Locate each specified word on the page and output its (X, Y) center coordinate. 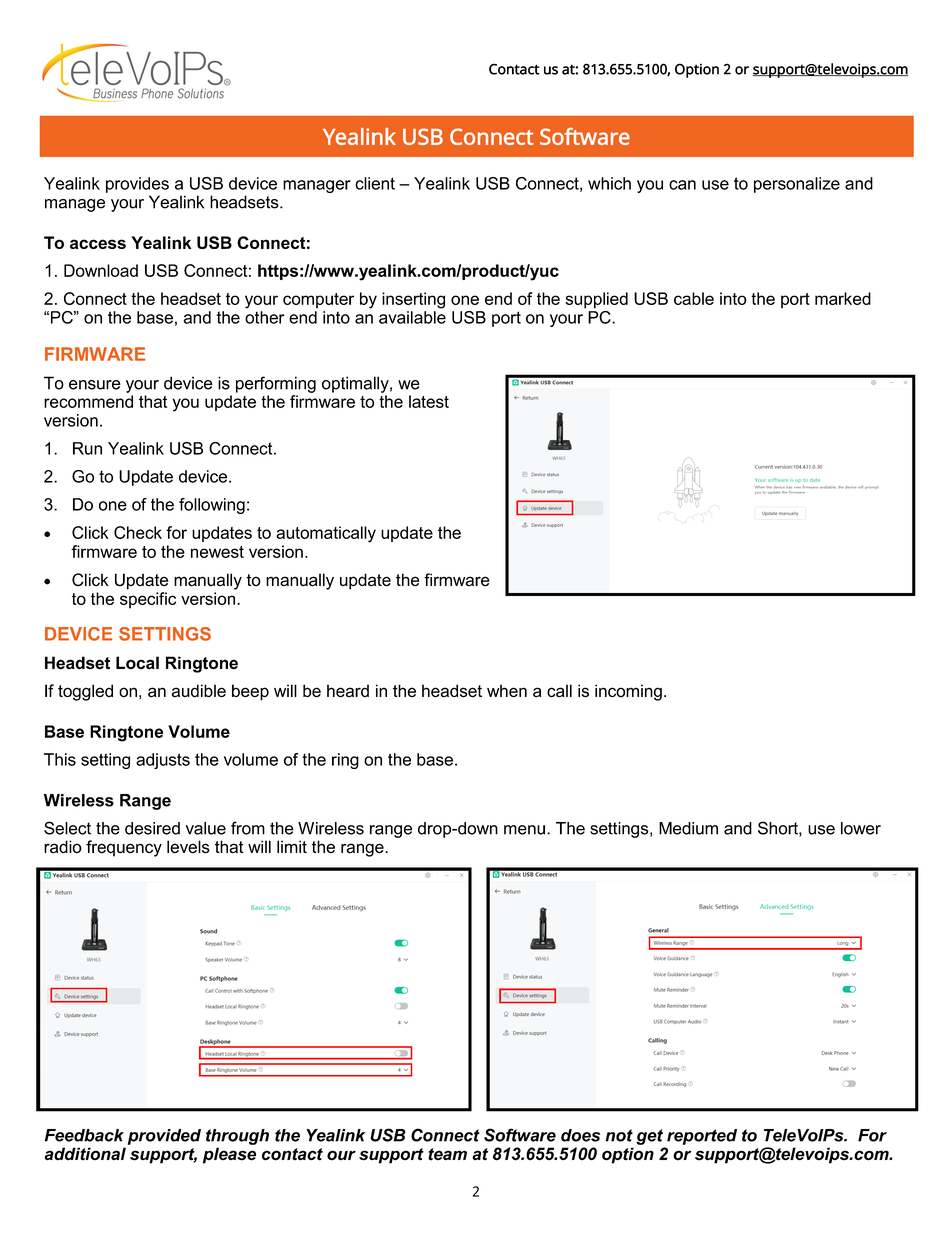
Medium (688, 828)
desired (152, 828)
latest (429, 401)
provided (164, 1137)
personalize (797, 185)
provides (137, 185)
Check (138, 532)
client (375, 183)
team (447, 1154)
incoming (628, 692)
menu (524, 830)
